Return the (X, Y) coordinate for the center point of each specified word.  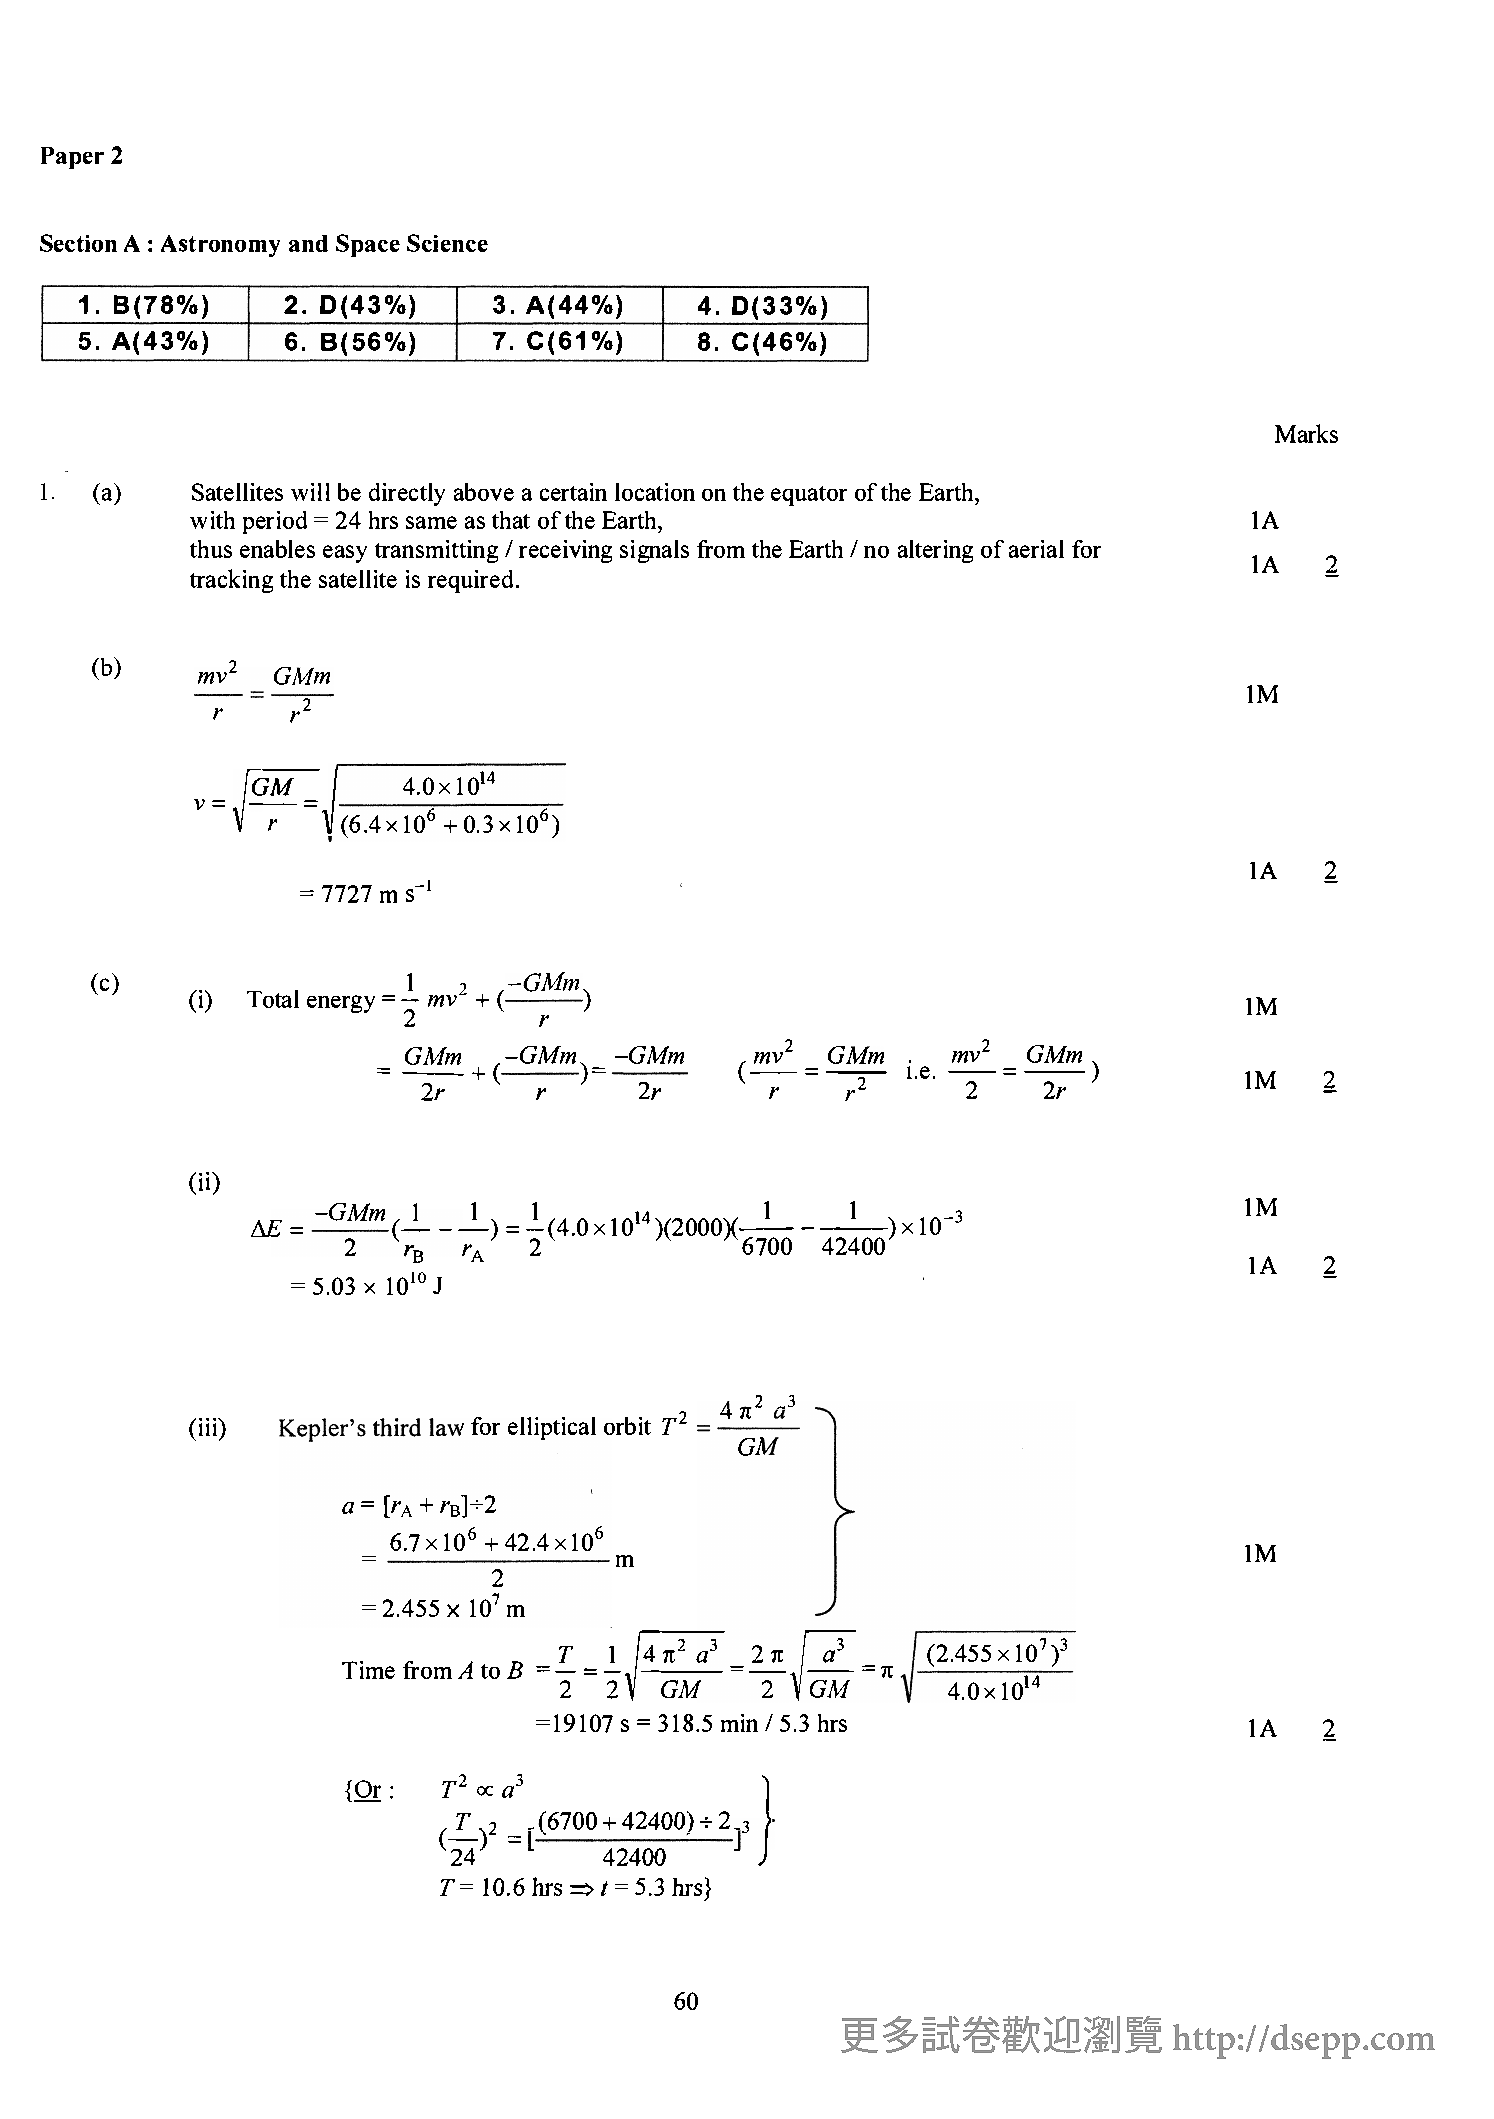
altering (935, 551)
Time (368, 1670)
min (739, 1723)
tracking (231, 581)
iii (209, 1427)
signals (654, 551)
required (470, 581)
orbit (627, 1426)
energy (341, 1004)
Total (273, 999)
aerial (1036, 549)
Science (447, 243)
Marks (1306, 433)
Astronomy (220, 246)
